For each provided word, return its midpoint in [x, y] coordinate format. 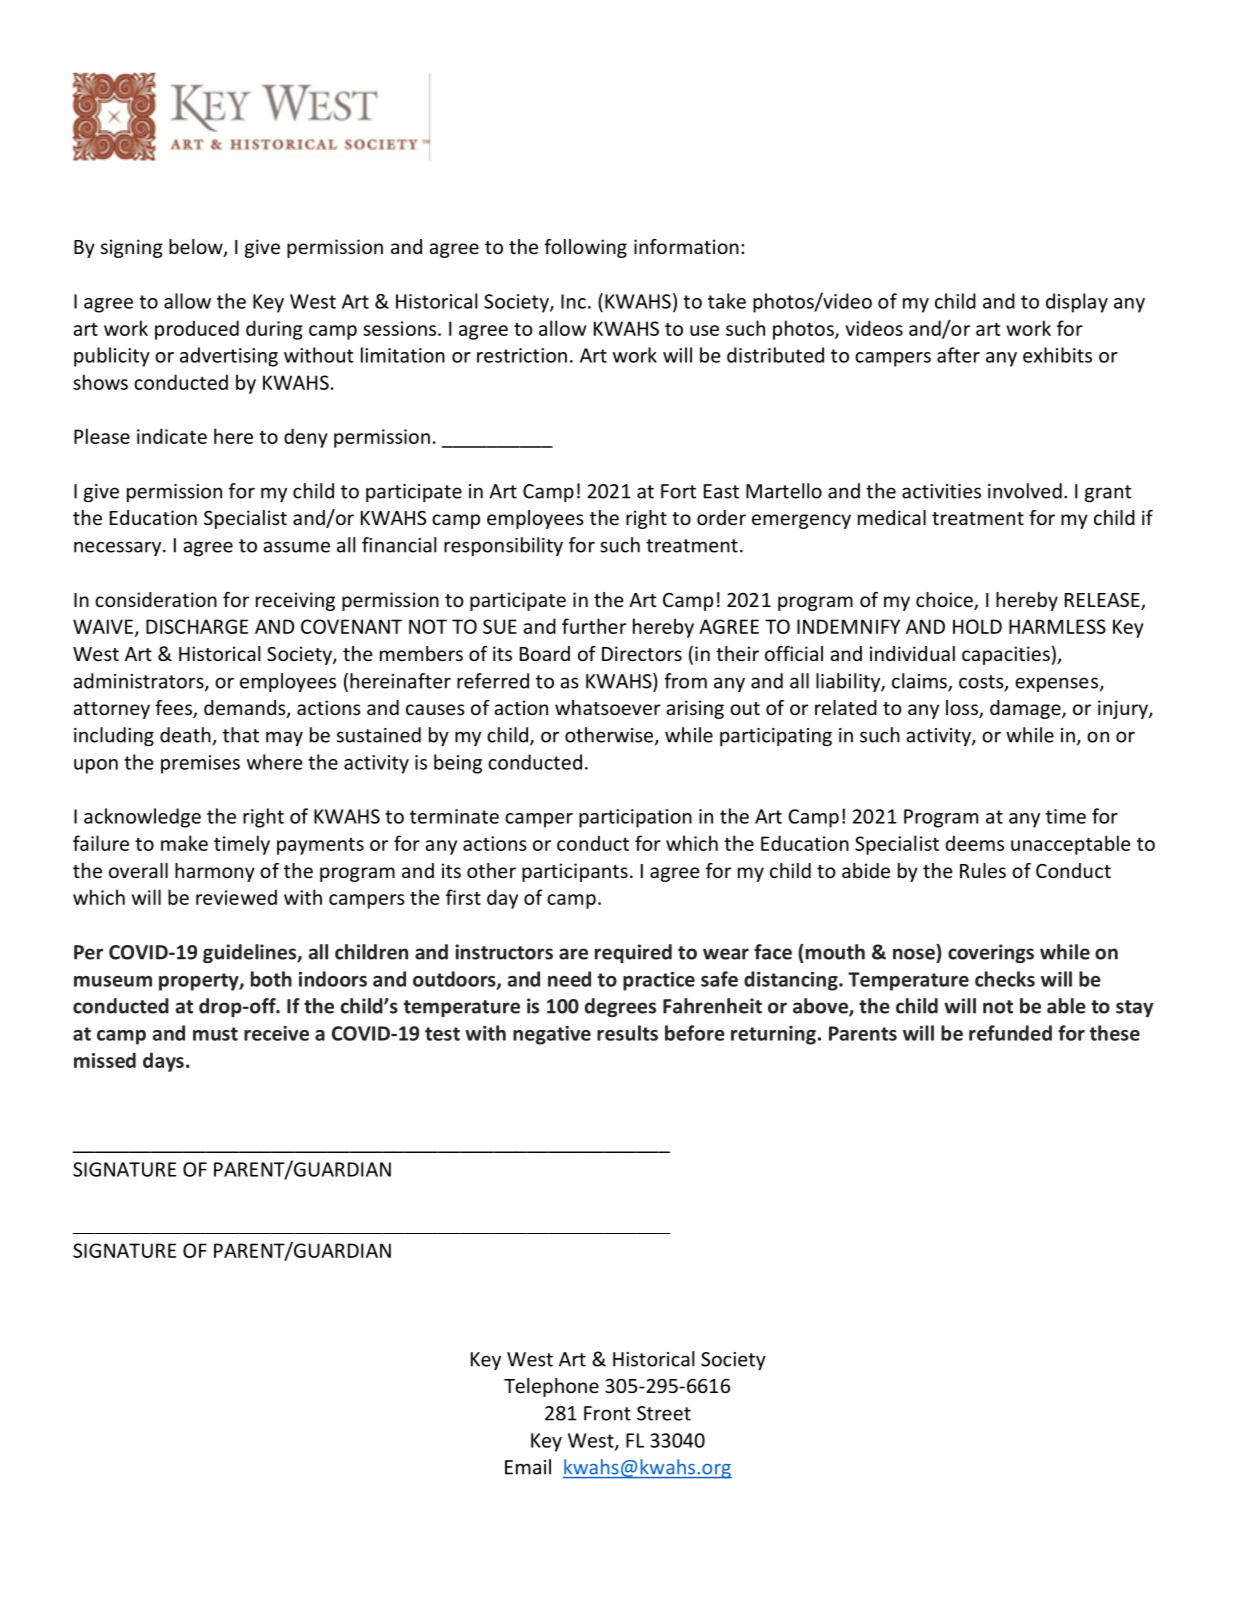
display [1077, 303]
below [197, 248]
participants [575, 872]
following [585, 248]
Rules [983, 870]
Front [607, 1413]
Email [528, 1467]
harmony [215, 872]
